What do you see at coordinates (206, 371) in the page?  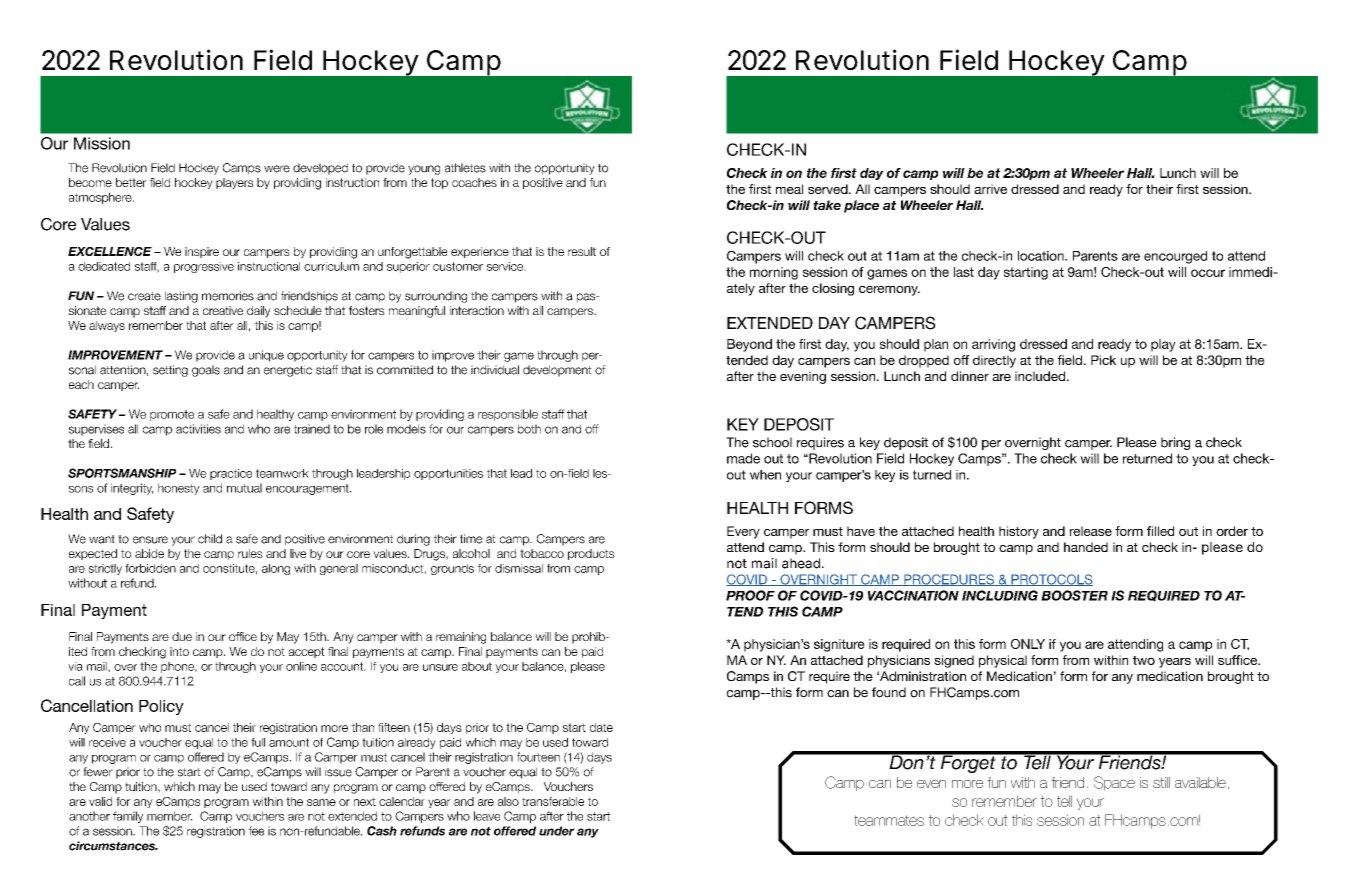 I see `goals` at bounding box center [206, 371].
